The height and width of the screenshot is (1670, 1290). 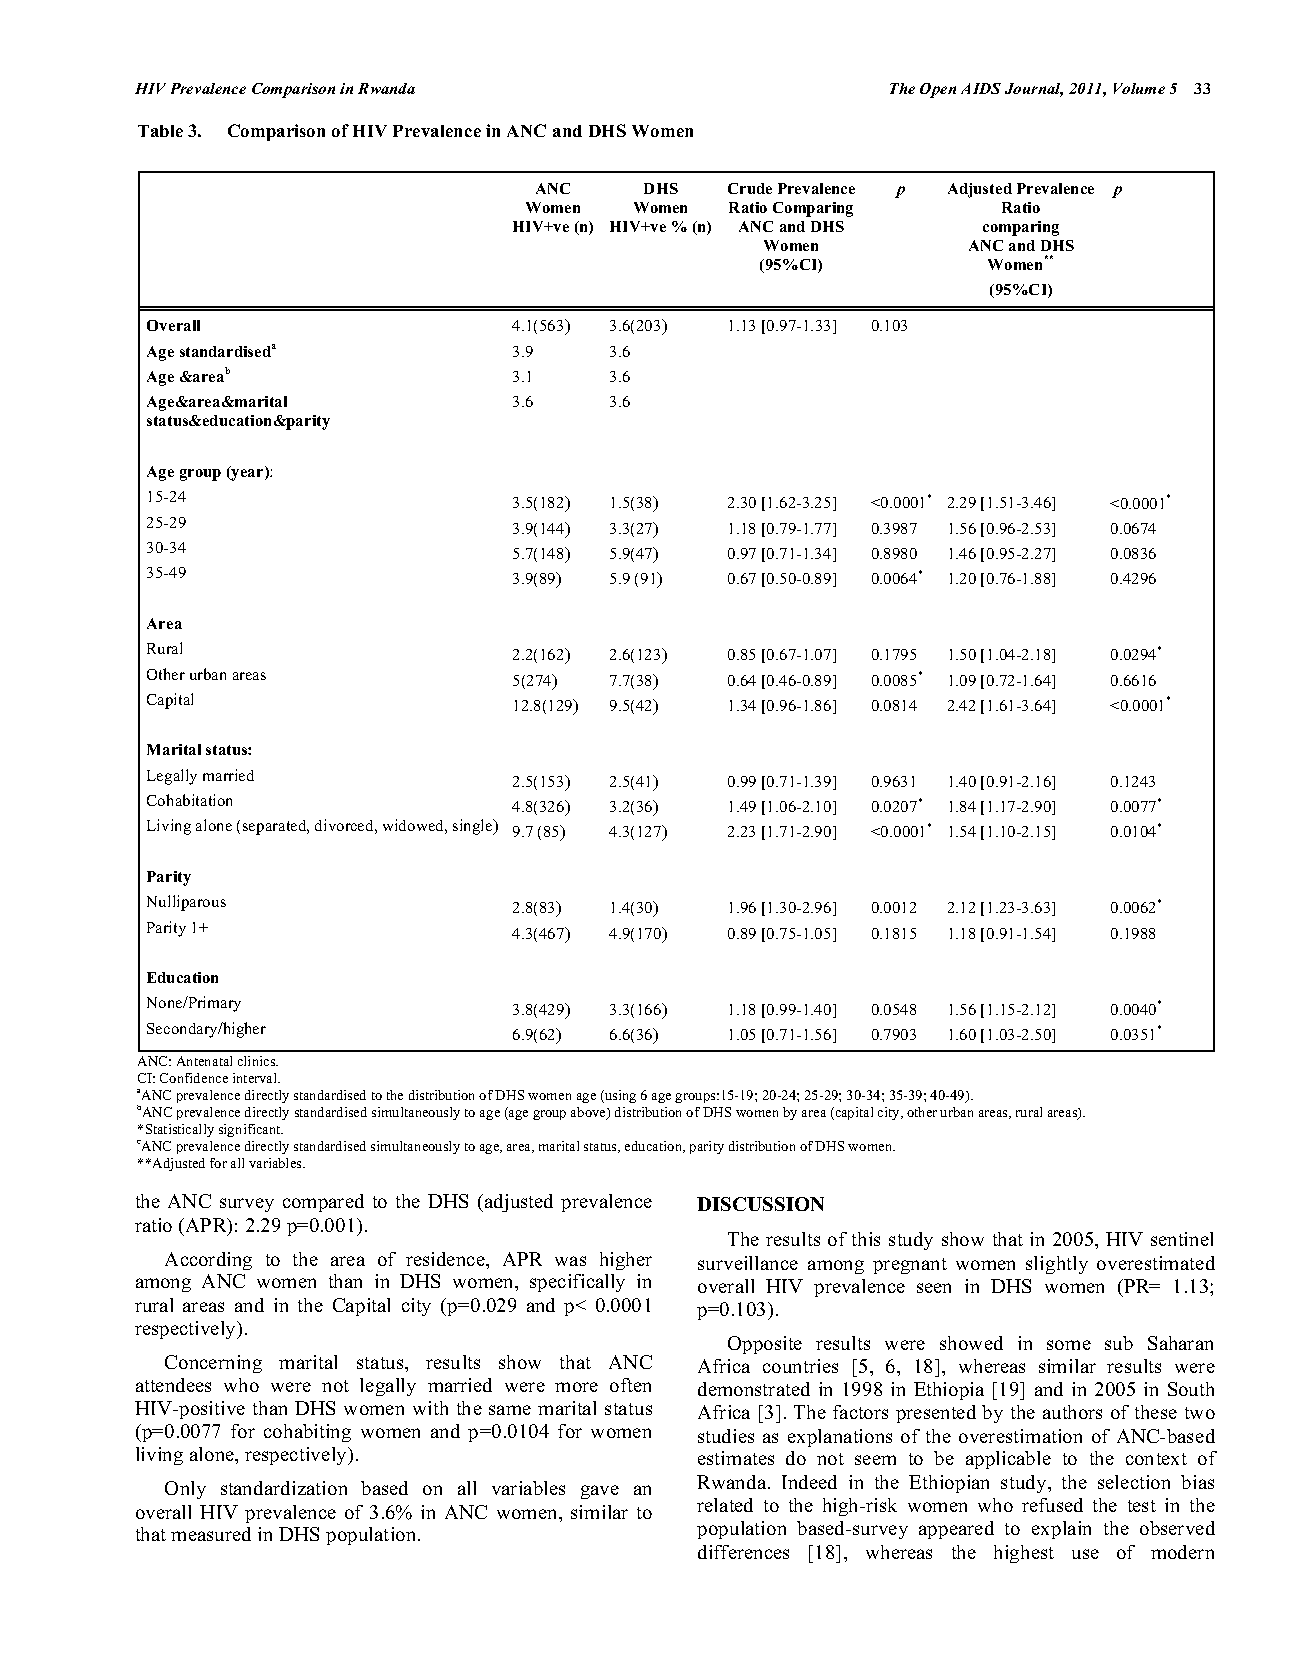 What do you see at coordinates (725, 1505) in the screenshot?
I see `related` at bounding box center [725, 1505].
